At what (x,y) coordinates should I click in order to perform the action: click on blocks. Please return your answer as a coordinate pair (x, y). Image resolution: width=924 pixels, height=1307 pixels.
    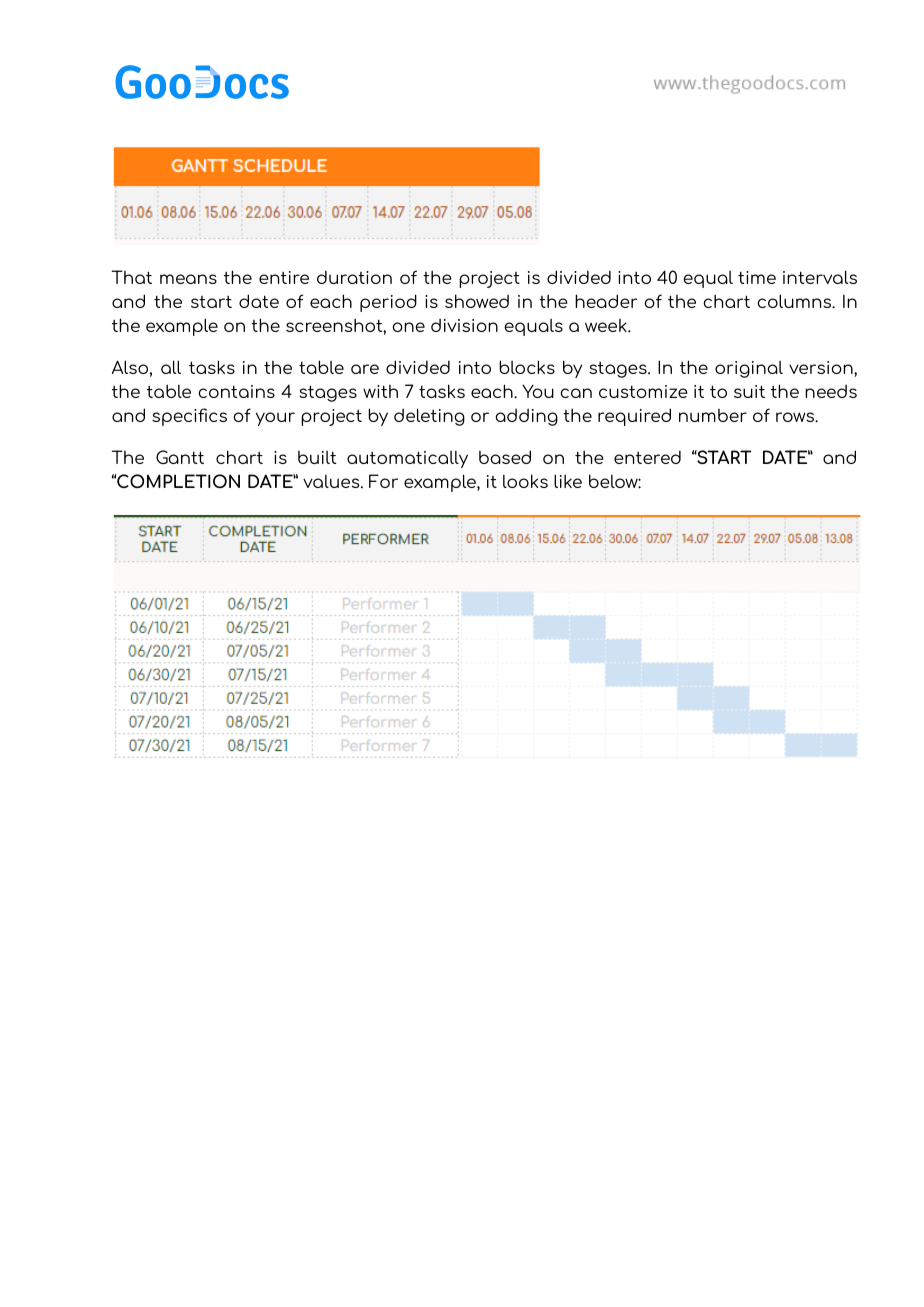
    Looking at the image, I should click on (527, 367).
